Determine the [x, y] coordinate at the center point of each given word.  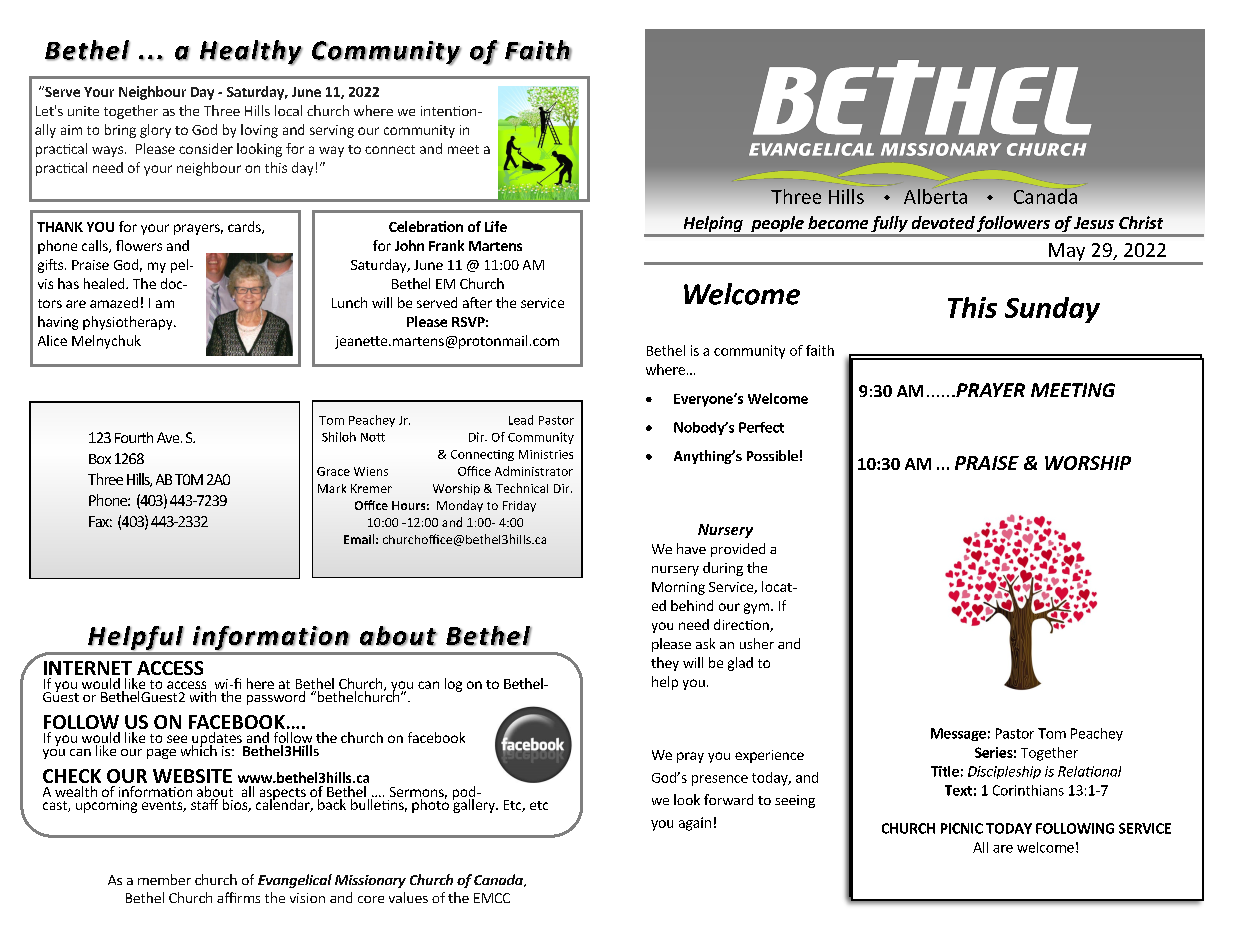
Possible [772, 455]
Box [100, 459]
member [164, 879]
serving [332, 131]
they [665, 664]
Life [496, 226]
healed [105, 283]
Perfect [761, 427]
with [203, 696]
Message [958, 734]
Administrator [534, 471]
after [477, 302]
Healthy [251, 52]
